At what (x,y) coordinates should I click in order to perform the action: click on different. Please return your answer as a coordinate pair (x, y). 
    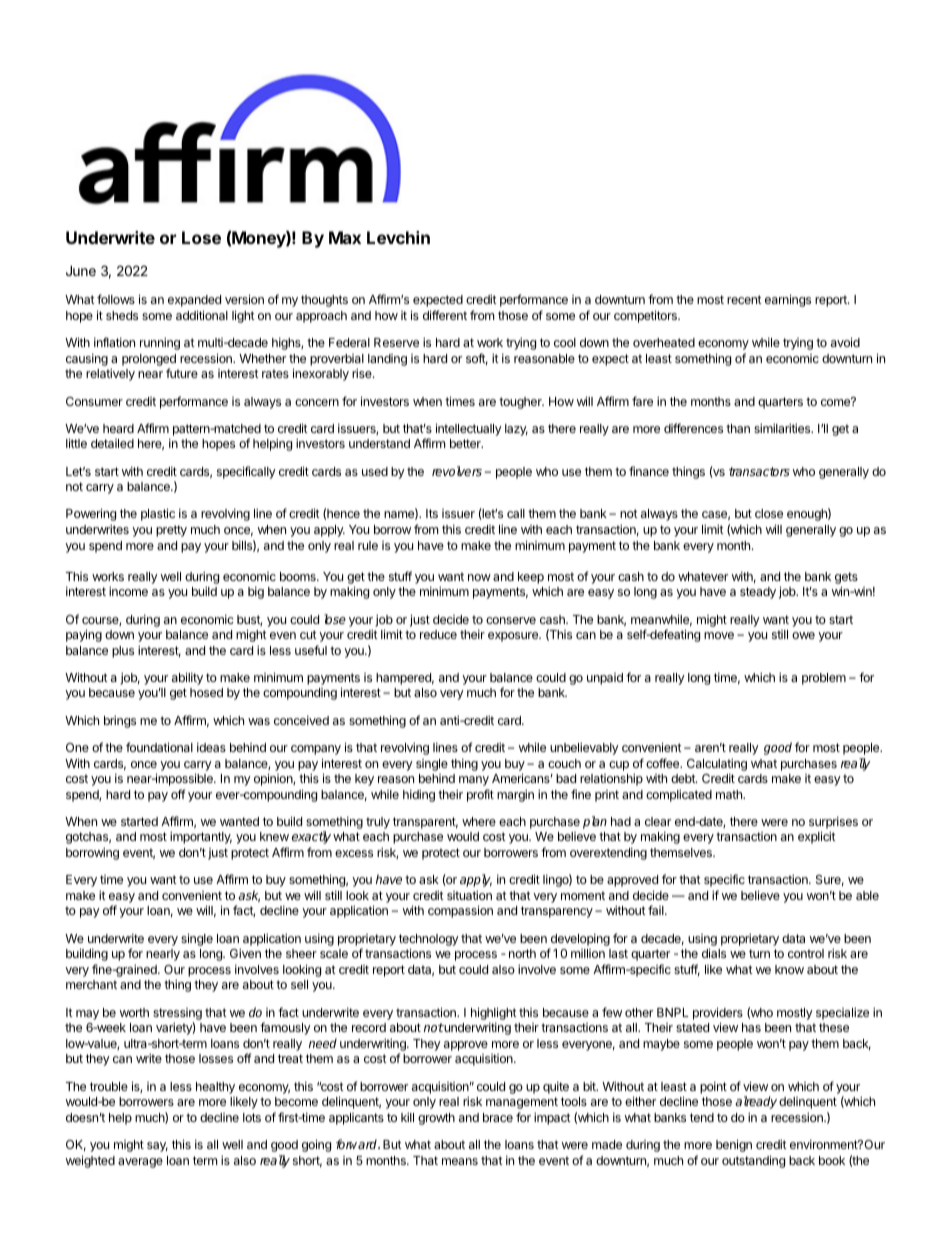
    Looking at the image, I should click on (445, 315).
